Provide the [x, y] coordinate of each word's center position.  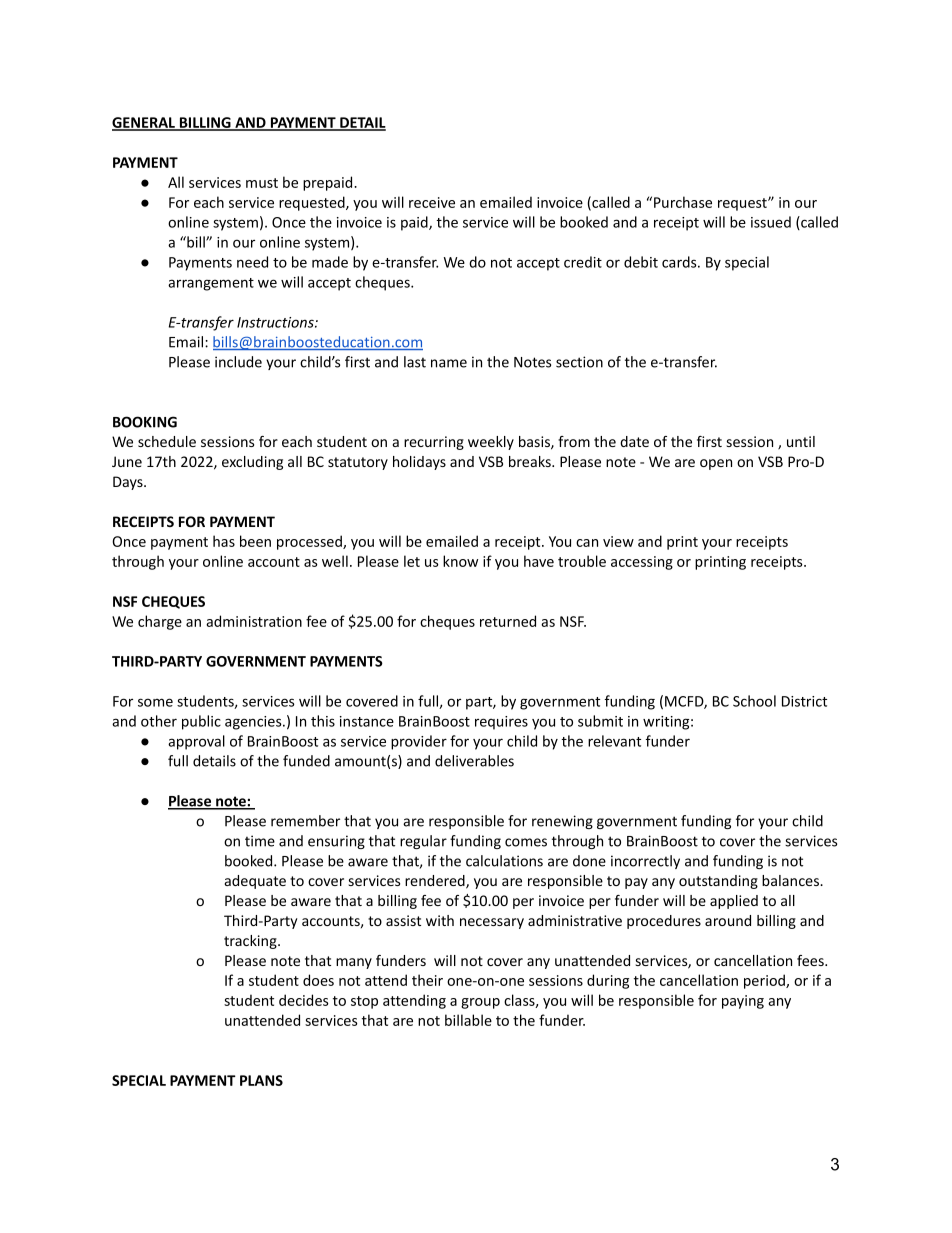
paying [743, 1002]
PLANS [261, 1080]
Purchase [683, 202]
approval [196, 742]
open [716, 464]
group [480, 1003]
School [754, 701]
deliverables [474, 761]
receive [432, 202]
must [262, 183]
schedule [167, 441]
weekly [491, 443]
